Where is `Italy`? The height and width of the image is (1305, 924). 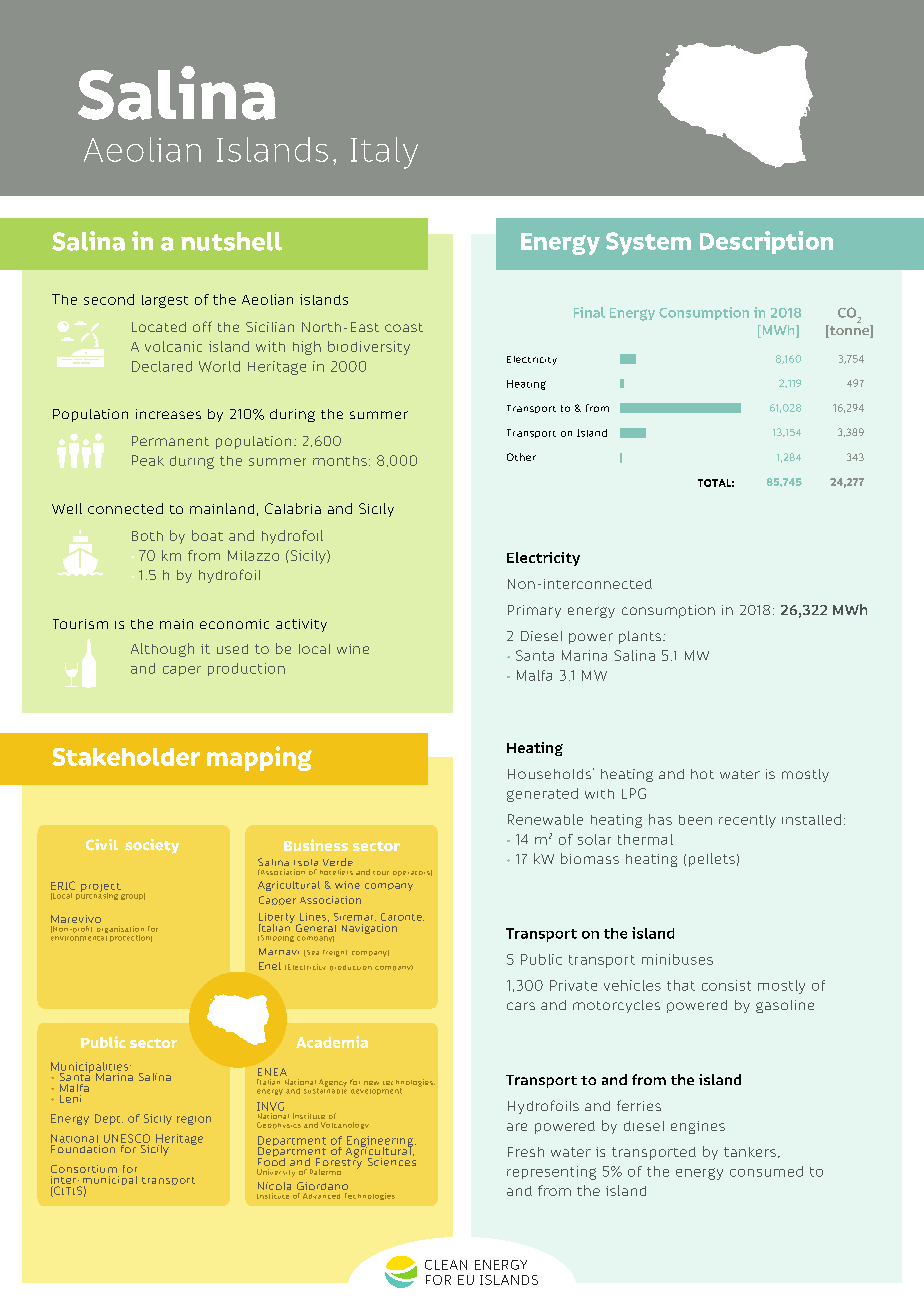 Italy is located at coordinates (384, 153).
